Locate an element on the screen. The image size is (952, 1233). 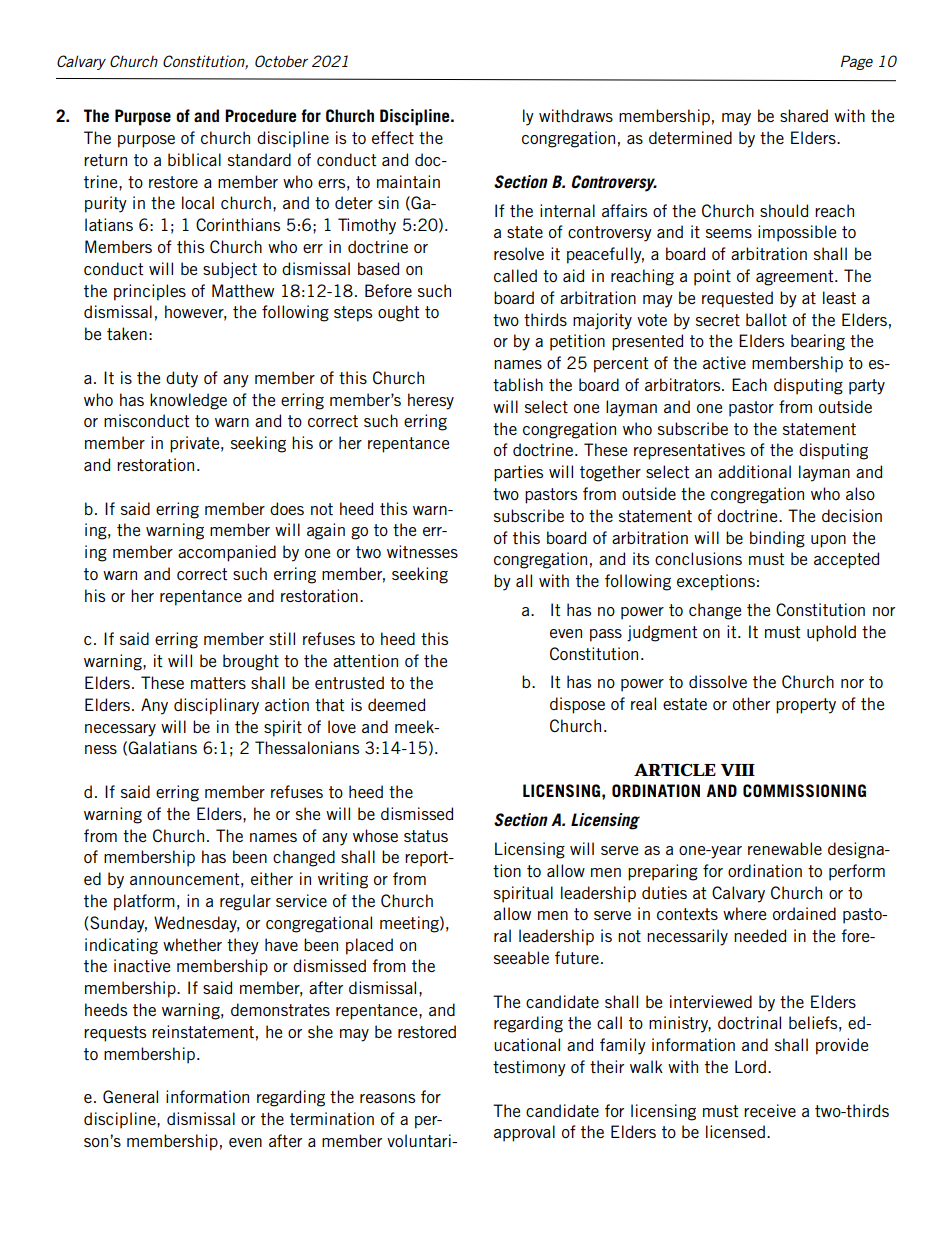
receive is located at coordinates (770, 1110).
